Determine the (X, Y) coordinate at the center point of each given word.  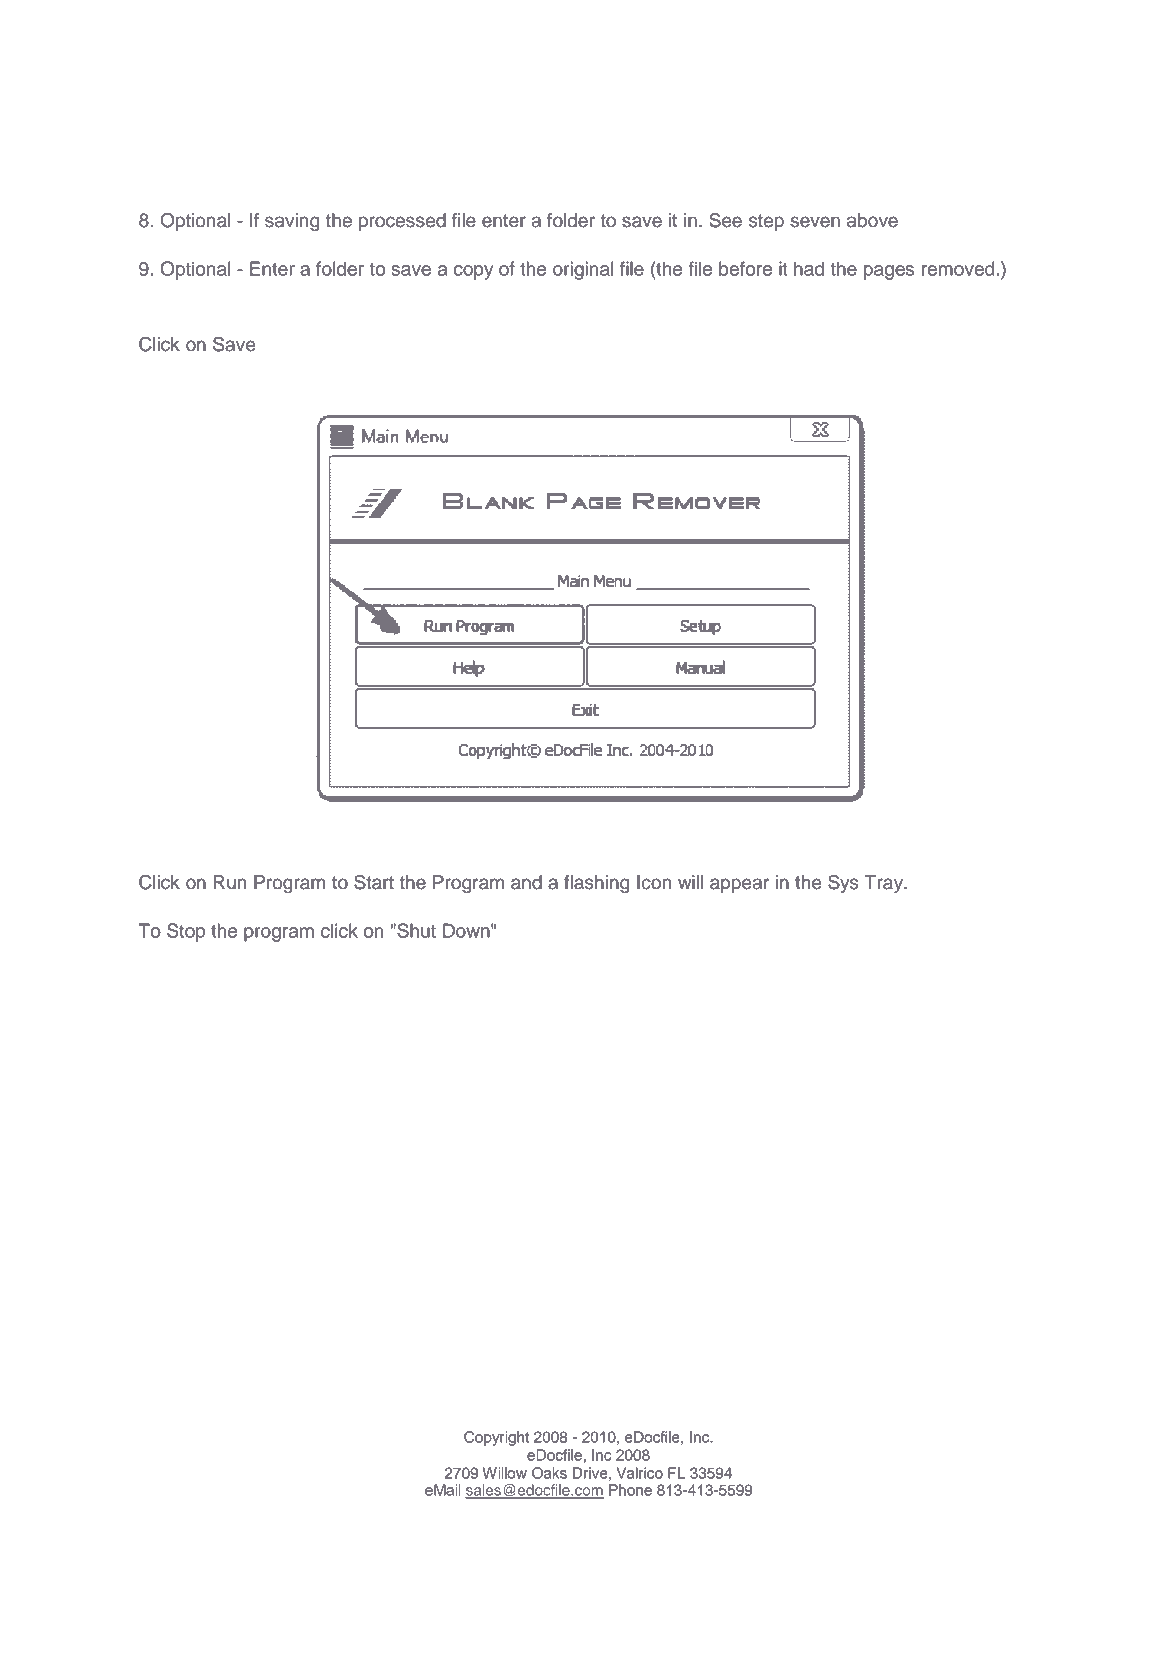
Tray (885, 884)
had (809, 268)
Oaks (549, 1473)
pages (889, 272)
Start (374, 882)
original (583, 270)
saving (292, 222)
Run (230, 882)
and (526, 882)
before (745, 268)
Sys (843, 884)
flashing (596, 884)
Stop (186, 932)
